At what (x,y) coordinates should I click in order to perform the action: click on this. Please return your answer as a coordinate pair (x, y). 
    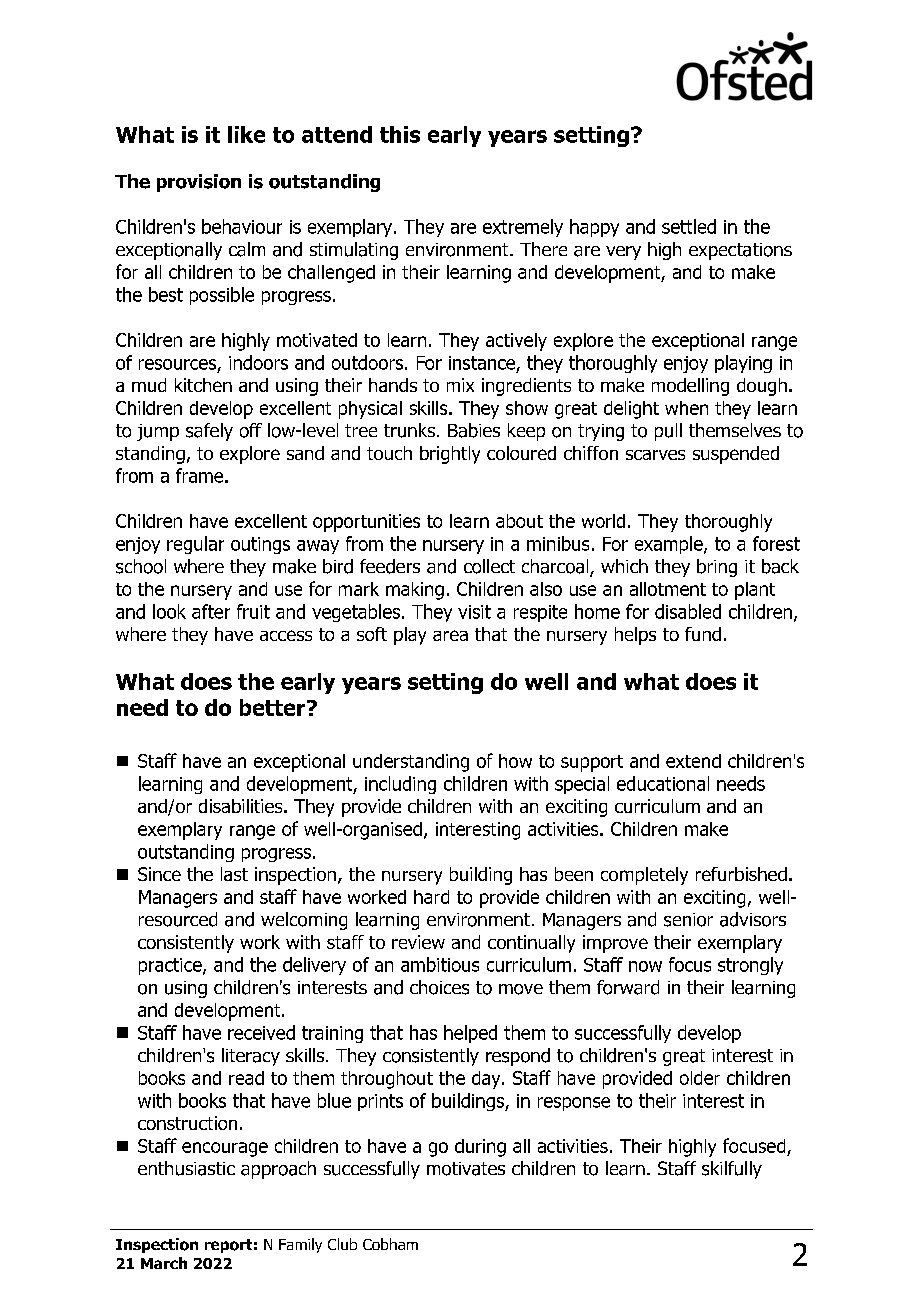
    Looking at the image, I should click on (400, 134).
